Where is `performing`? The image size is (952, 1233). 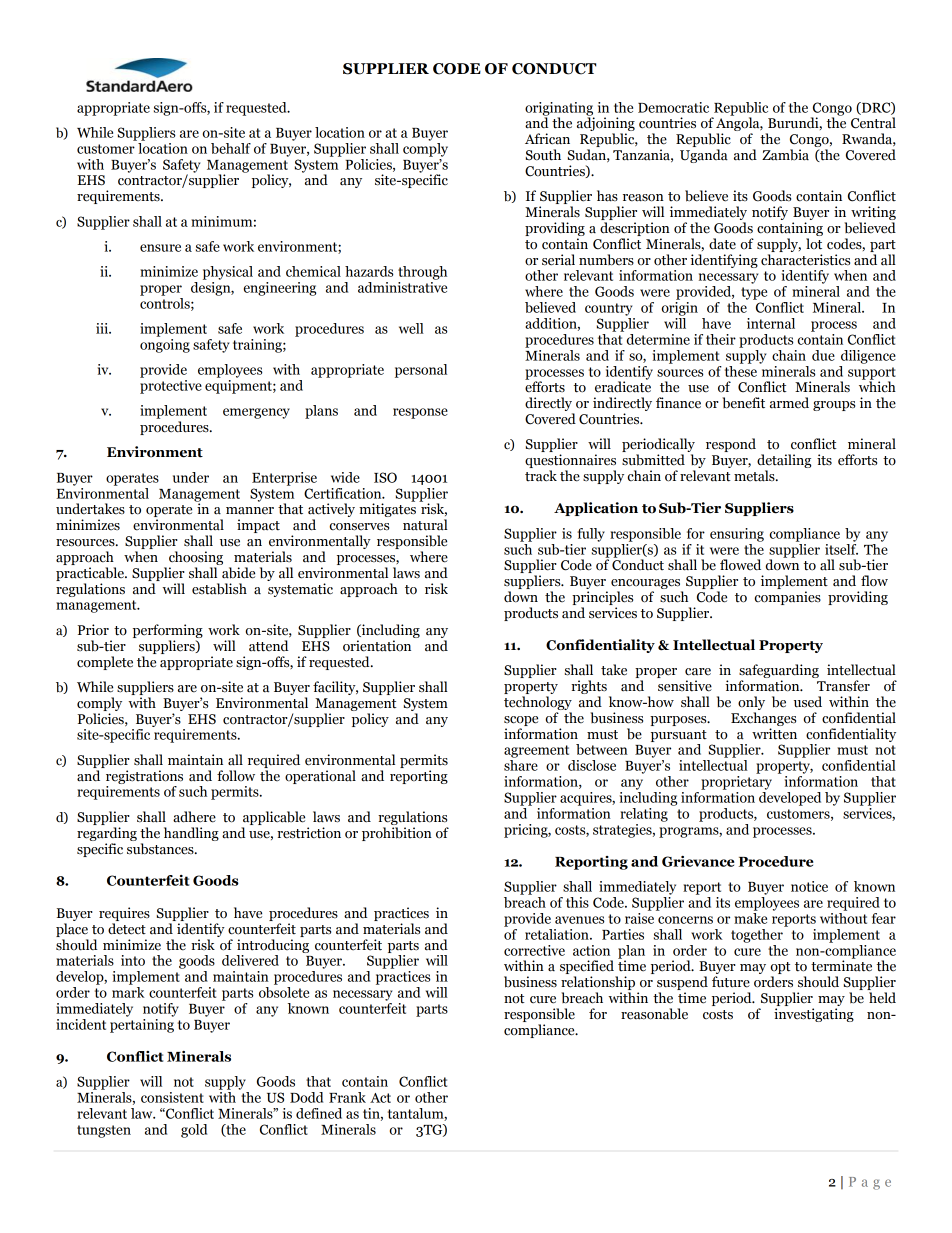 performing is located at coordinates (168, 631).
